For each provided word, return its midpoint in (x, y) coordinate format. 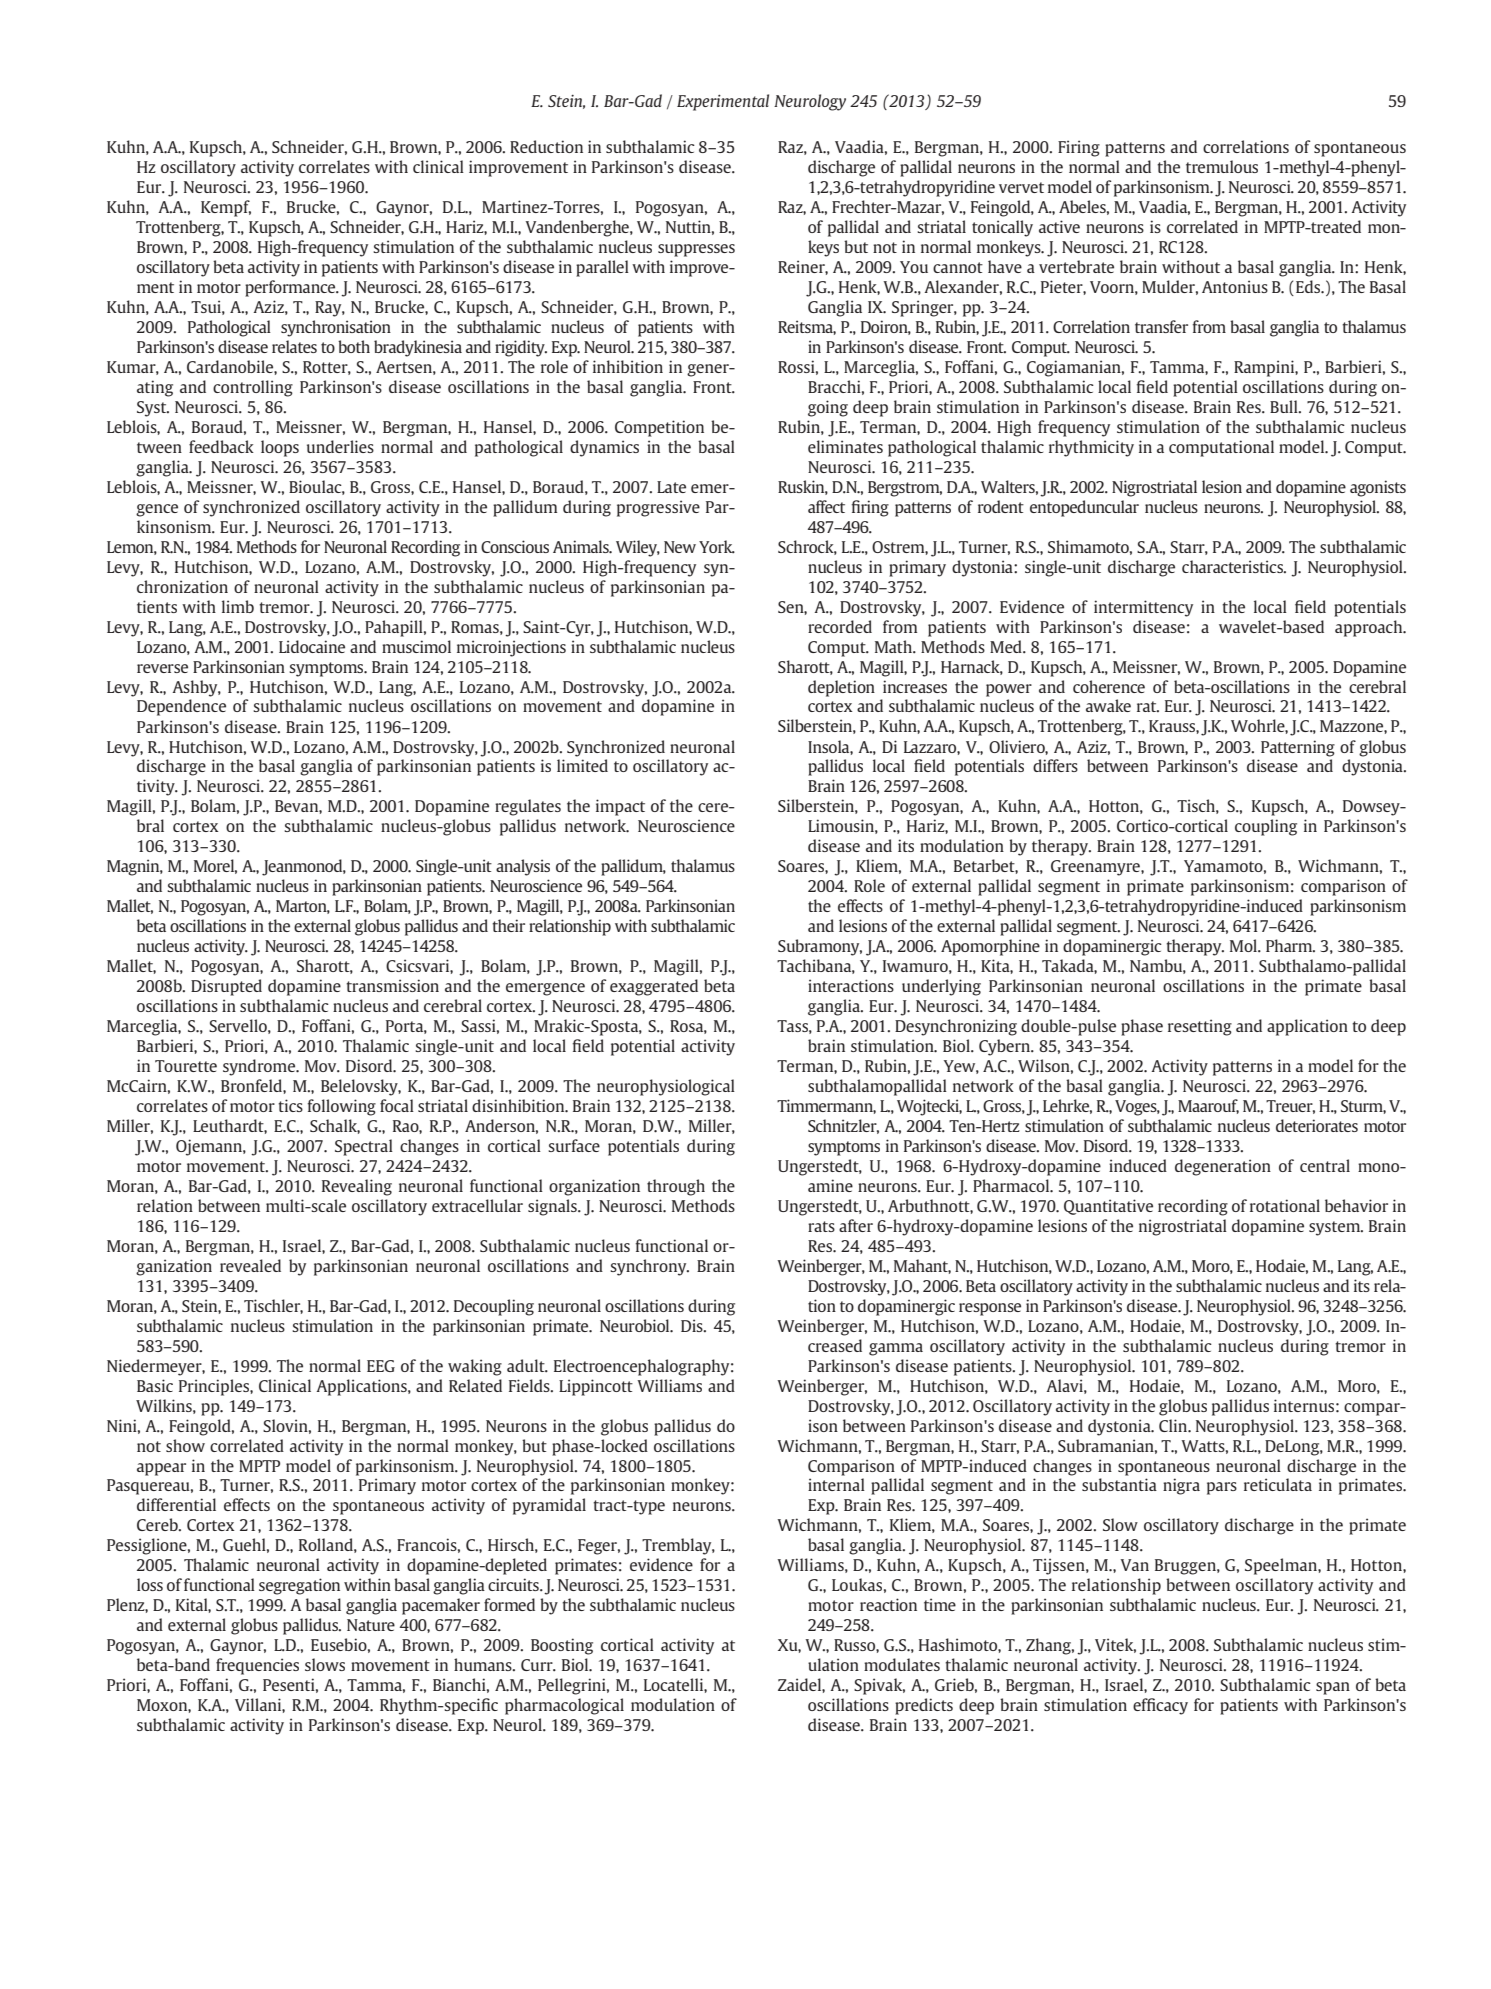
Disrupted (226, 987)
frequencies (257, 1666)
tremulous (1222, 166)
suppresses (696, 250)
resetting (1200, 1027)
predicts (924, 1706)
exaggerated (654, 987)
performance (291, 288)
